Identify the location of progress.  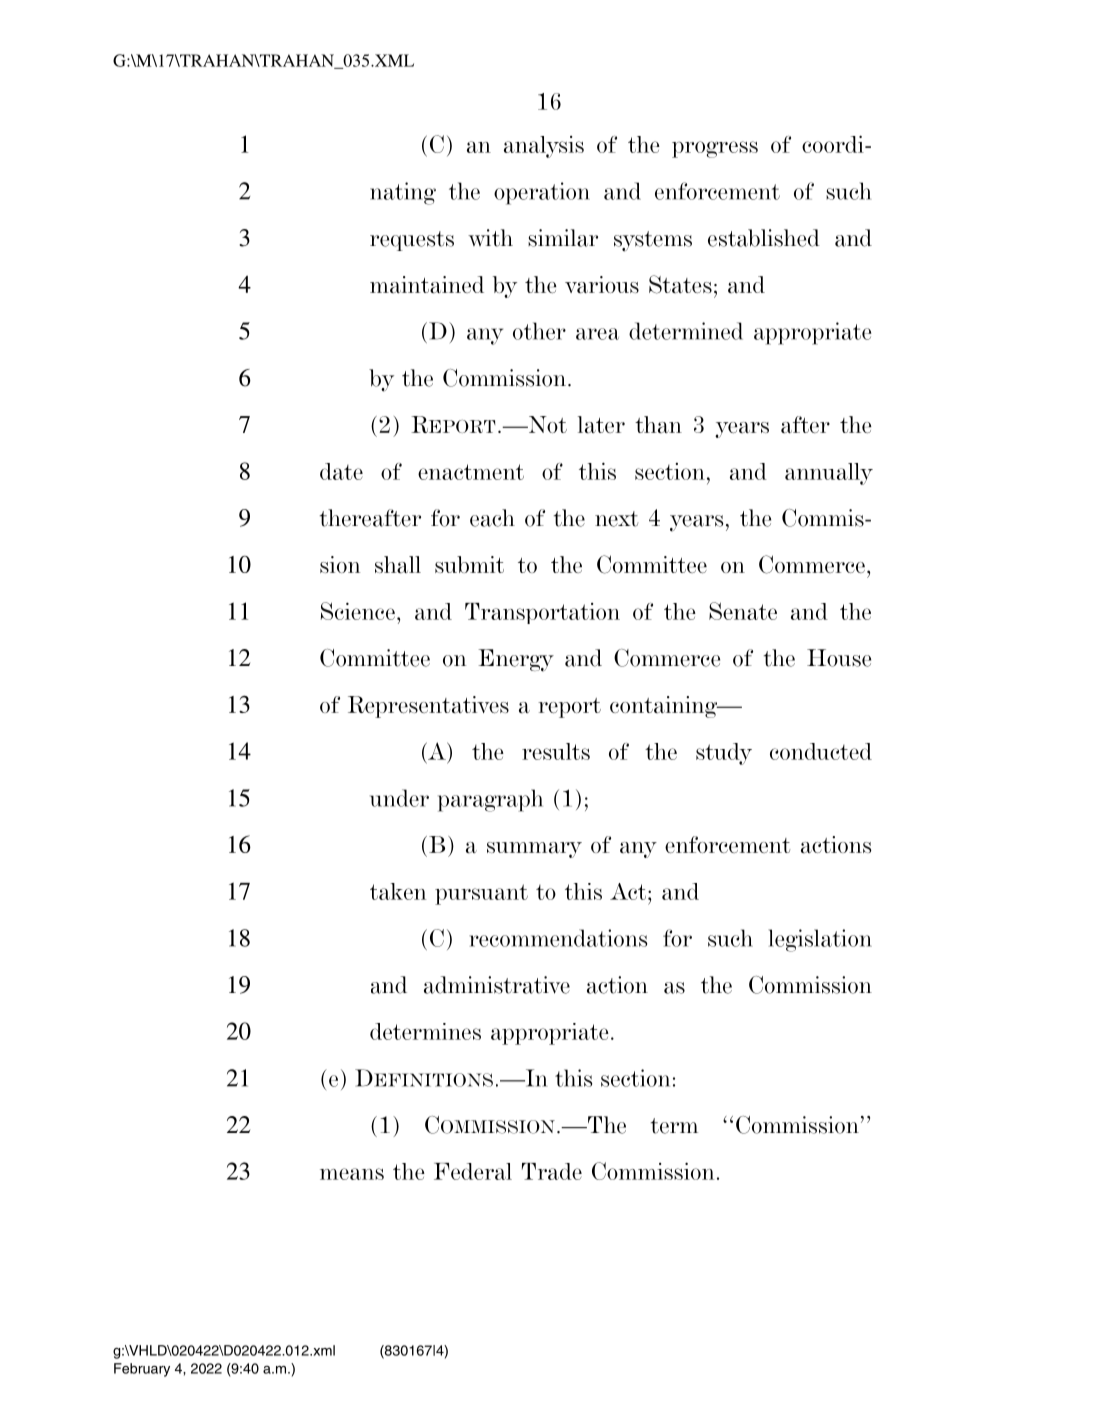
(715, 149).
